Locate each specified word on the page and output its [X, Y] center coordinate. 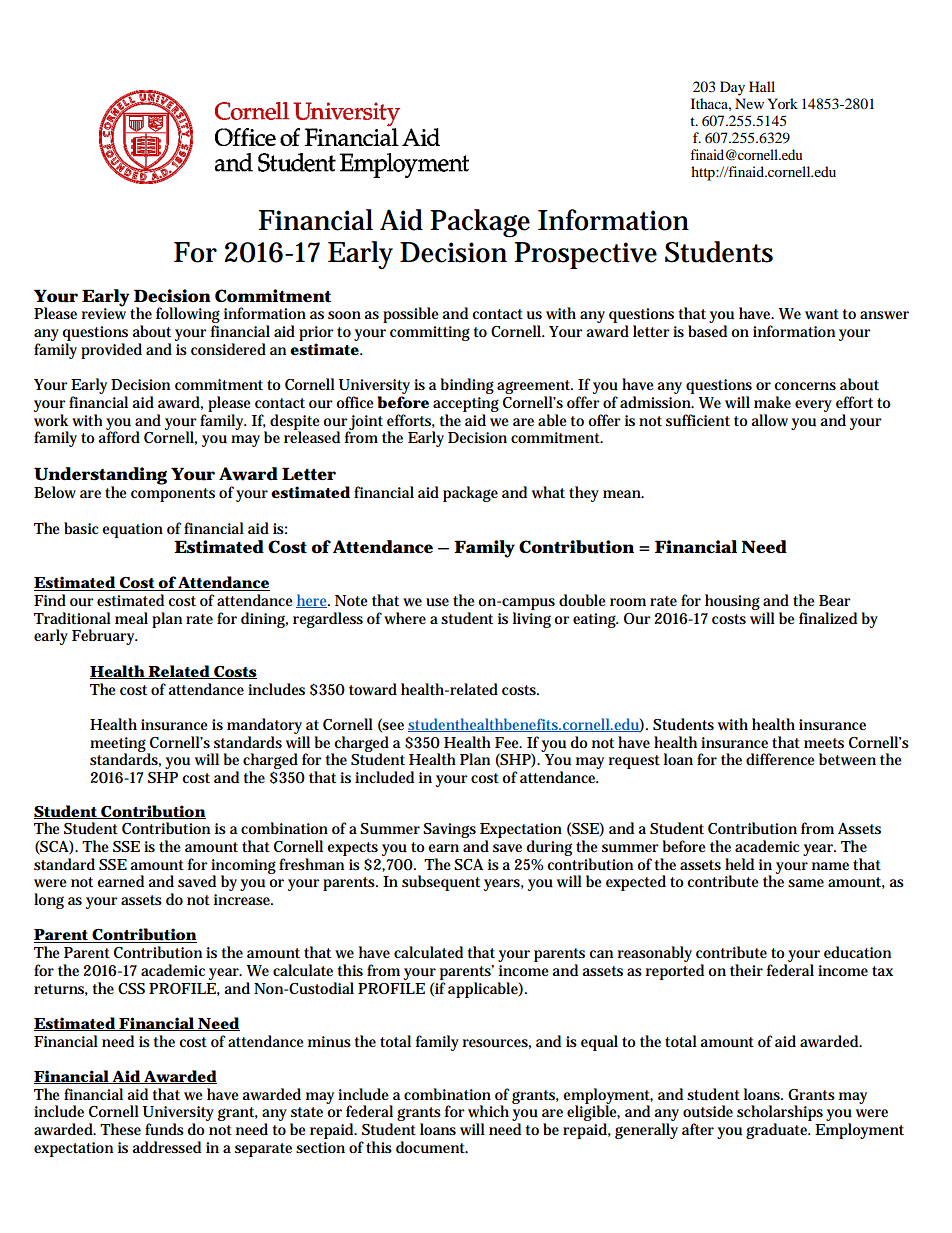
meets [824, 743]
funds [164, 1129]
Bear [835, 600]
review [104, 312]
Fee [508, 742]
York [782, 103]
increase [243, 899]
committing [430, 333]
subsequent [441, 883]
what [548, 492]
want [822, 314]
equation [132, 530]
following [188, 316]
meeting [119, 745]
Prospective [585, 255]
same [806, 883]
